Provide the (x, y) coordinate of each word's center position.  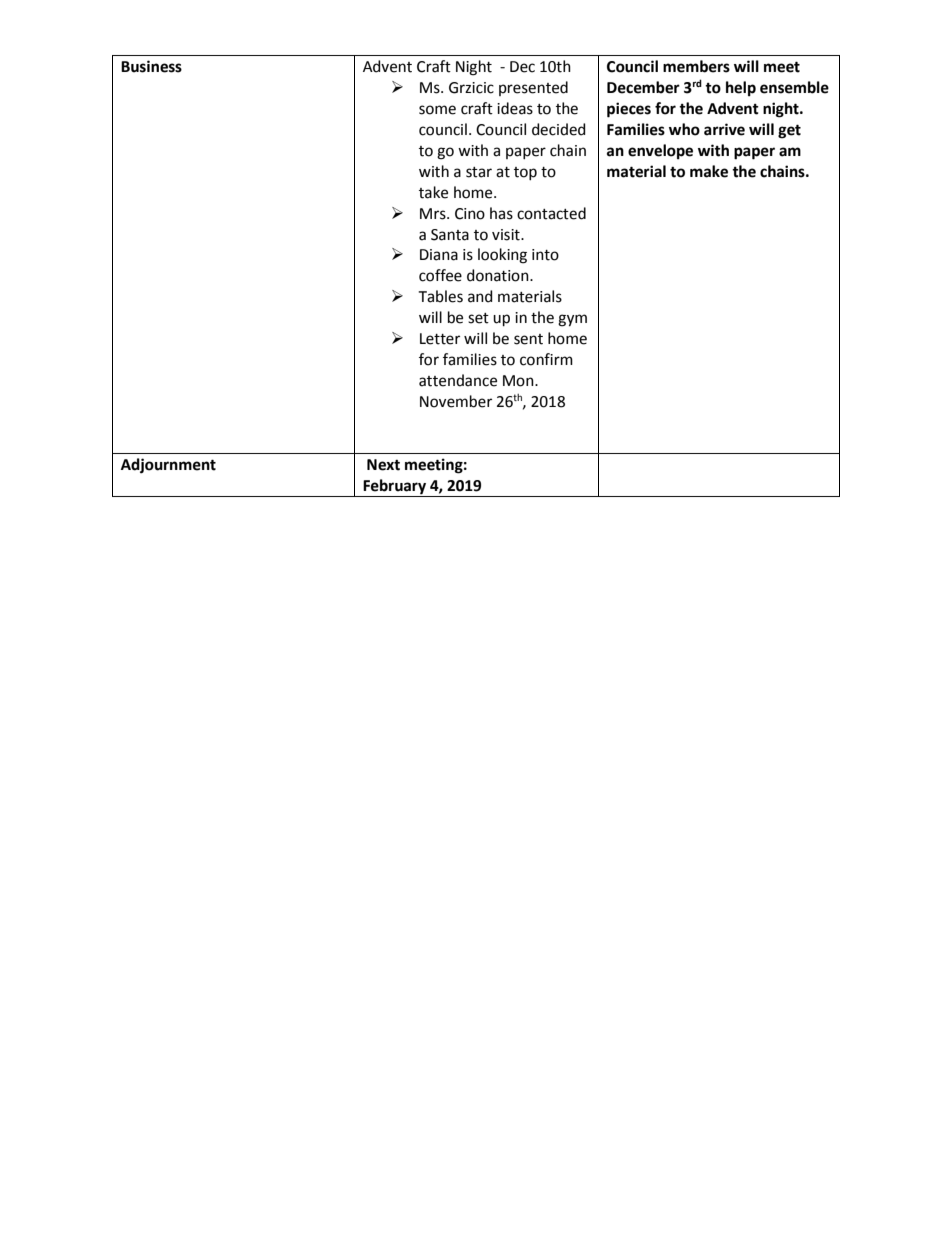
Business (151, 66)
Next (383, 465)
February (395, 488)
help (741, 89)
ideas (515, 108)
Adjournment (168, 466)
